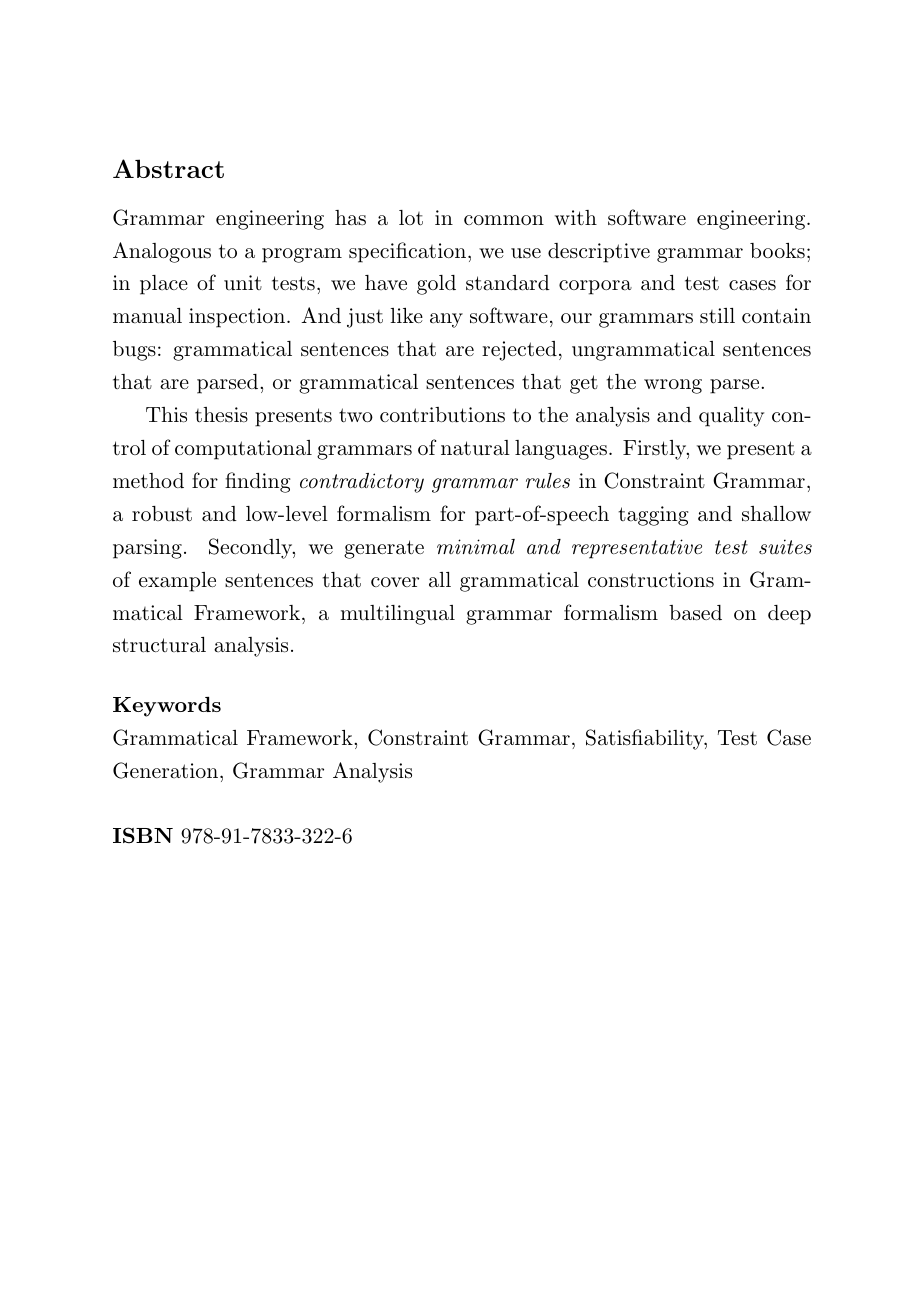 The height and width of the document is (1311, 924). What do you see at coordinates (177, 582) in the document?
I see `example` at bounding box center [177, 582].
